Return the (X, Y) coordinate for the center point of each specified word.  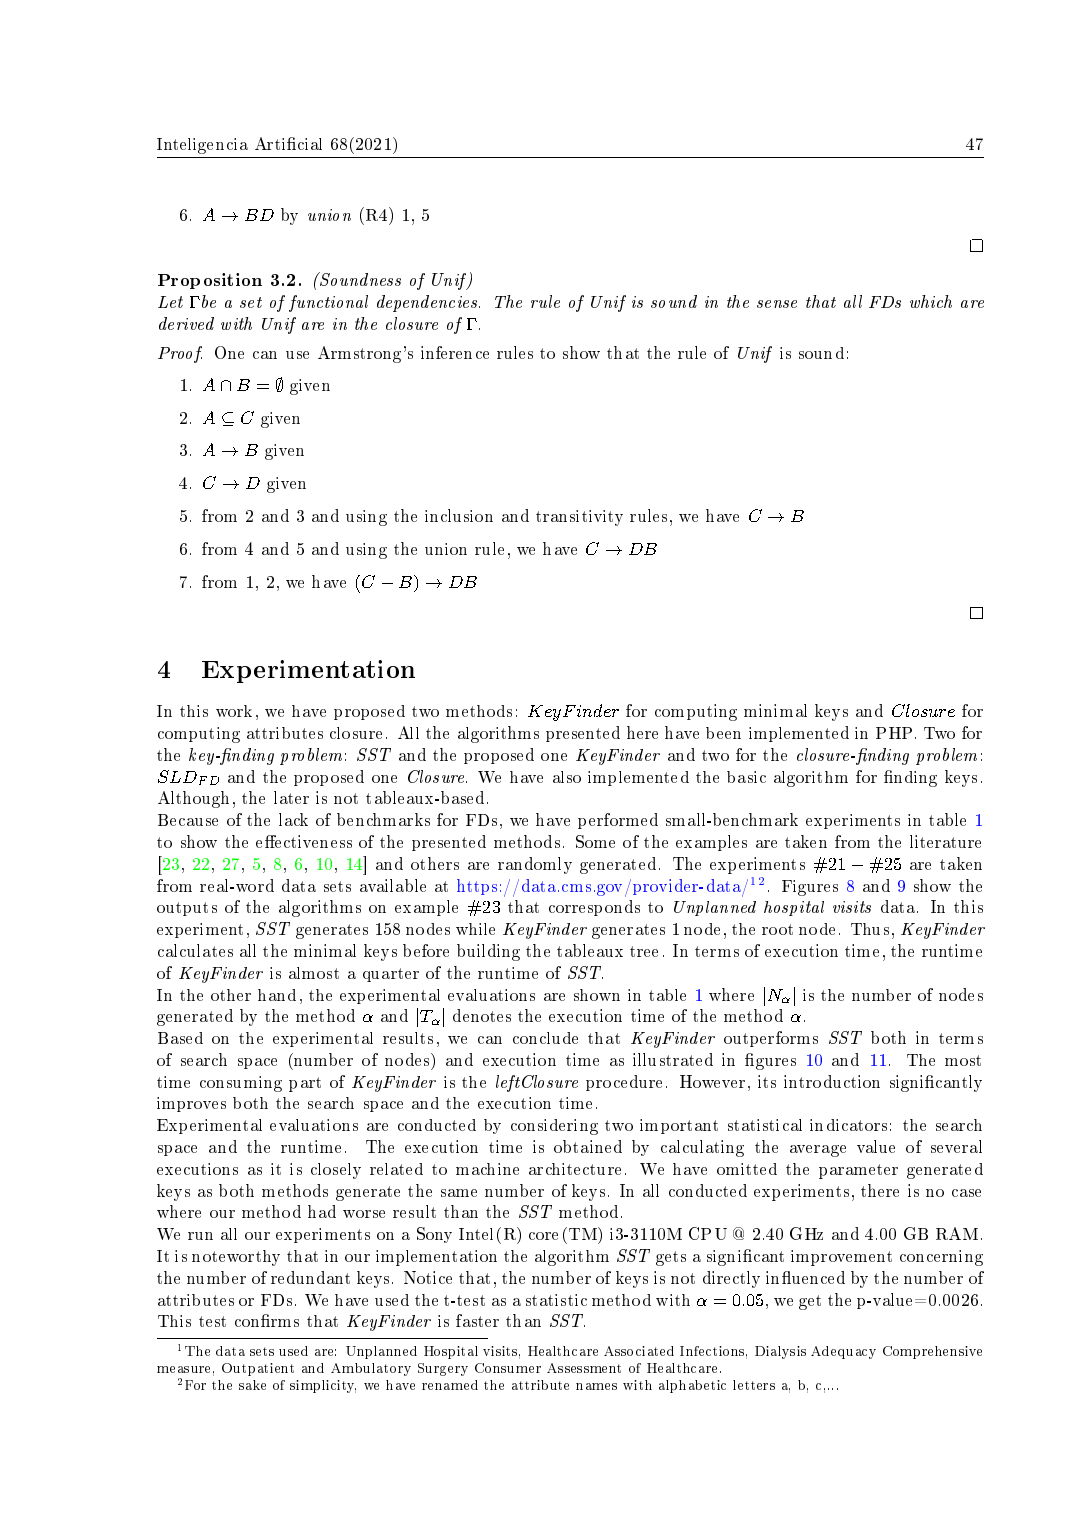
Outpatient (258, 1369)
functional (328, 303)
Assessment (584, 1368)
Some (595, 841)
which (931, 301)
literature (945, 841)
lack (293, 819)
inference (455, 352)
